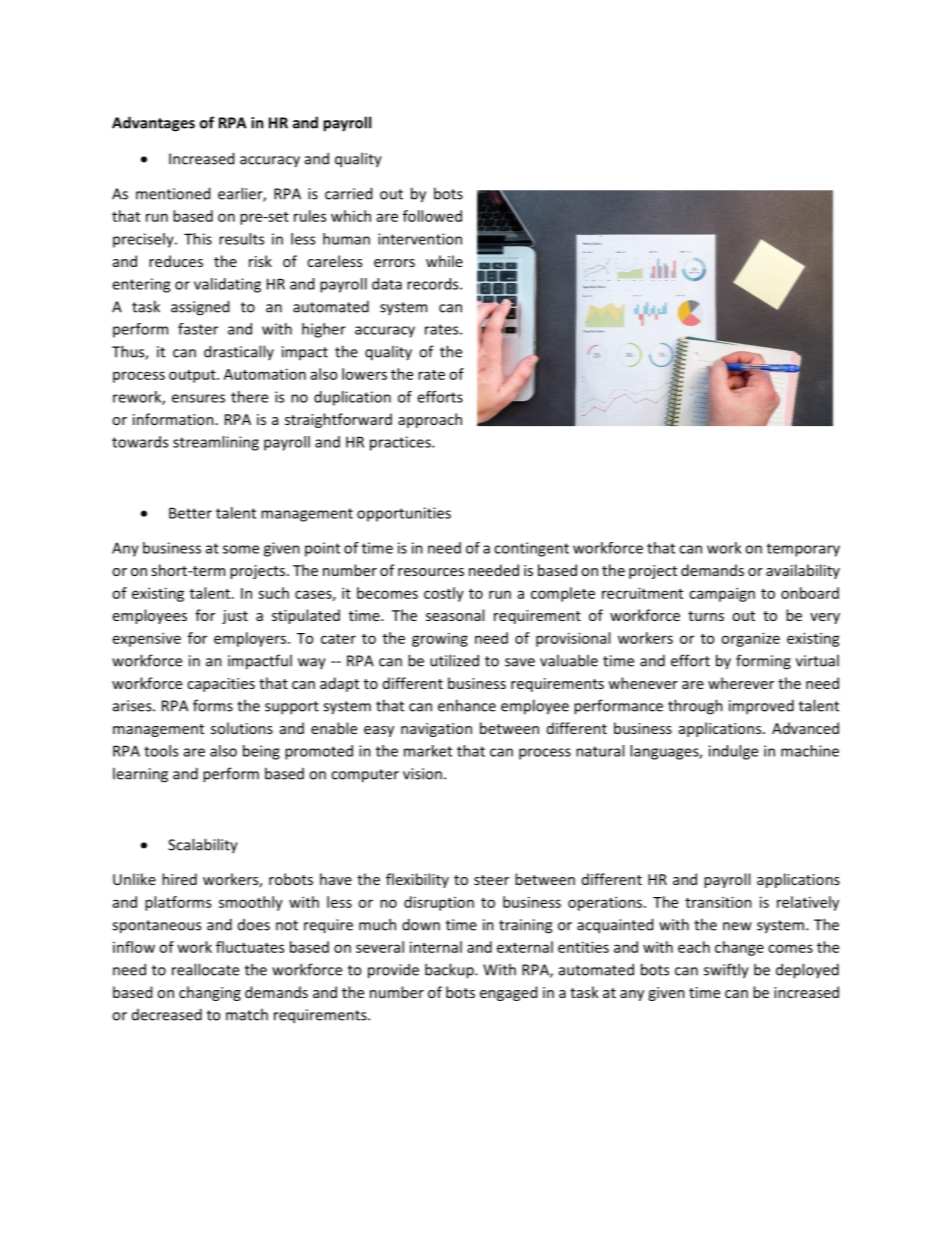 The width and height of the screenshot is (952, 1233). Describe the element at coordinates (153, 124) in the screenshot. I see `Advantages` at that location.
